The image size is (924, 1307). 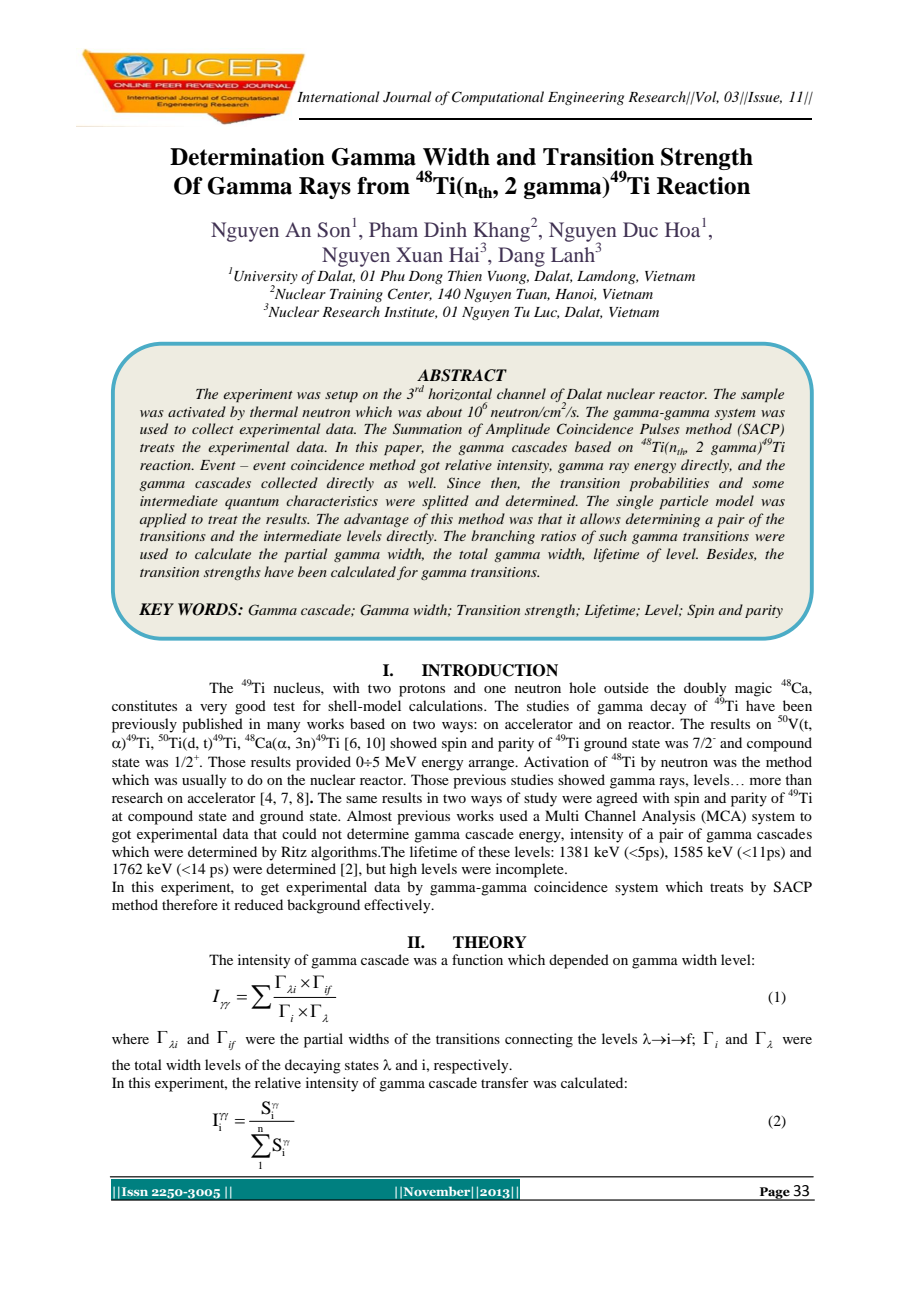 What do you see at coordinates (490, 942) in the image?
I see `THEORY` at bounding box center [490, 942].
